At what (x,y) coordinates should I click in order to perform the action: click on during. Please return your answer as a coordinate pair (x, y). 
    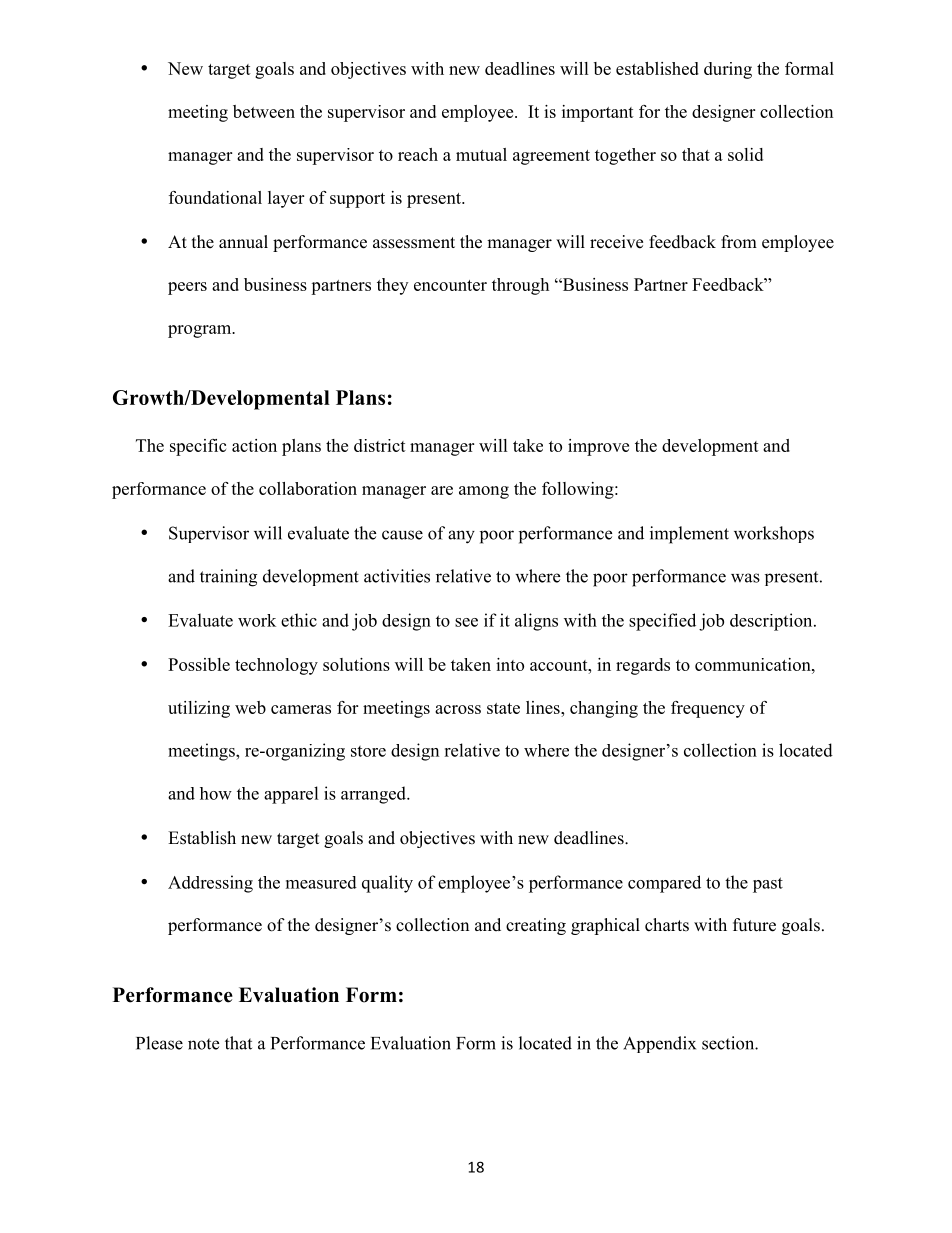
    Looking at the image, I should click on (728, 70).
